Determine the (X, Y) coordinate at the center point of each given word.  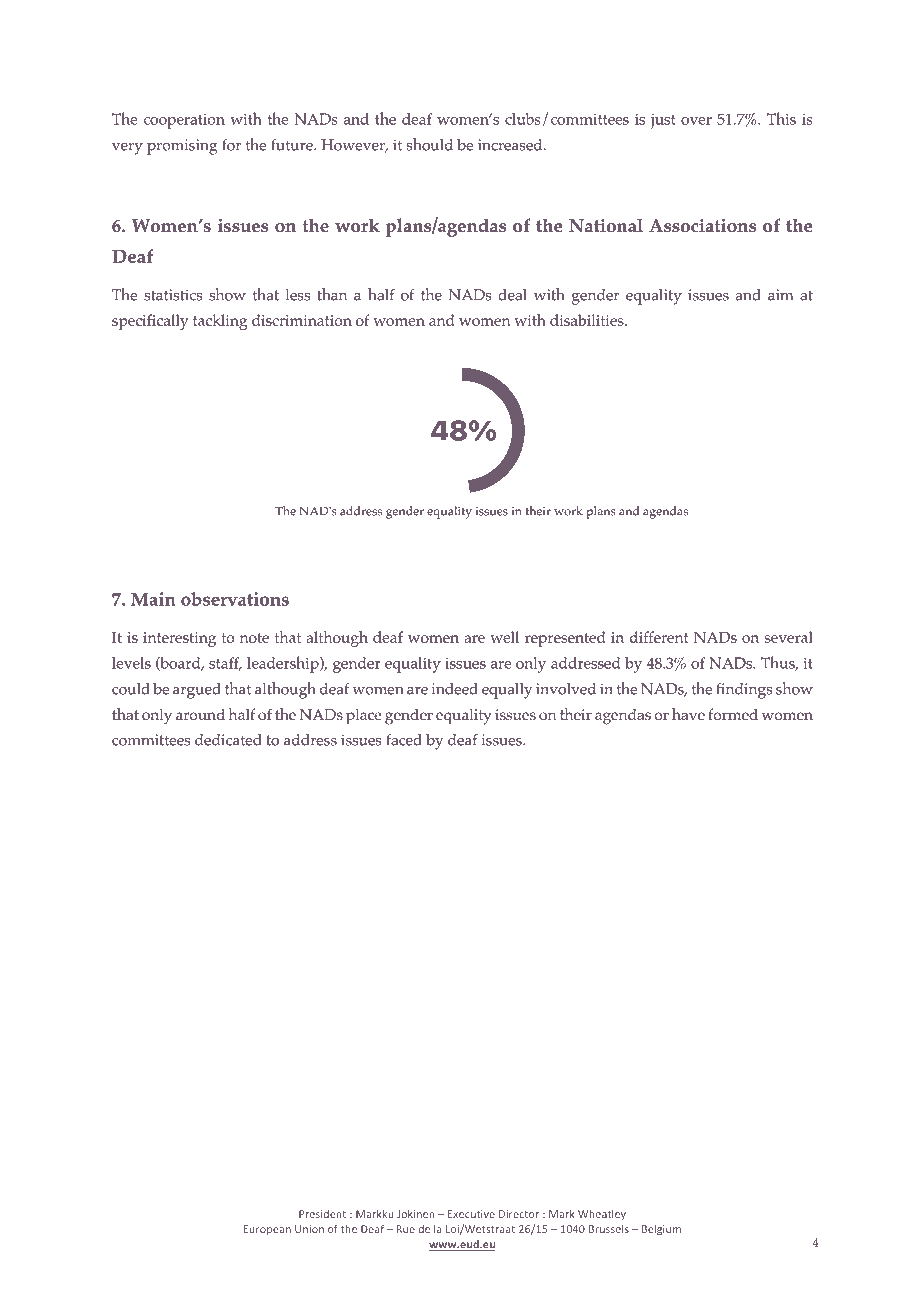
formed (733, 714)
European (267, 1230)
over (696, 121)
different (659, 637)
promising (182, 147)
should (430, 144)
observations (235, 599)
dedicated (228, 740)
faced (404, 740)
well (504, 637)
